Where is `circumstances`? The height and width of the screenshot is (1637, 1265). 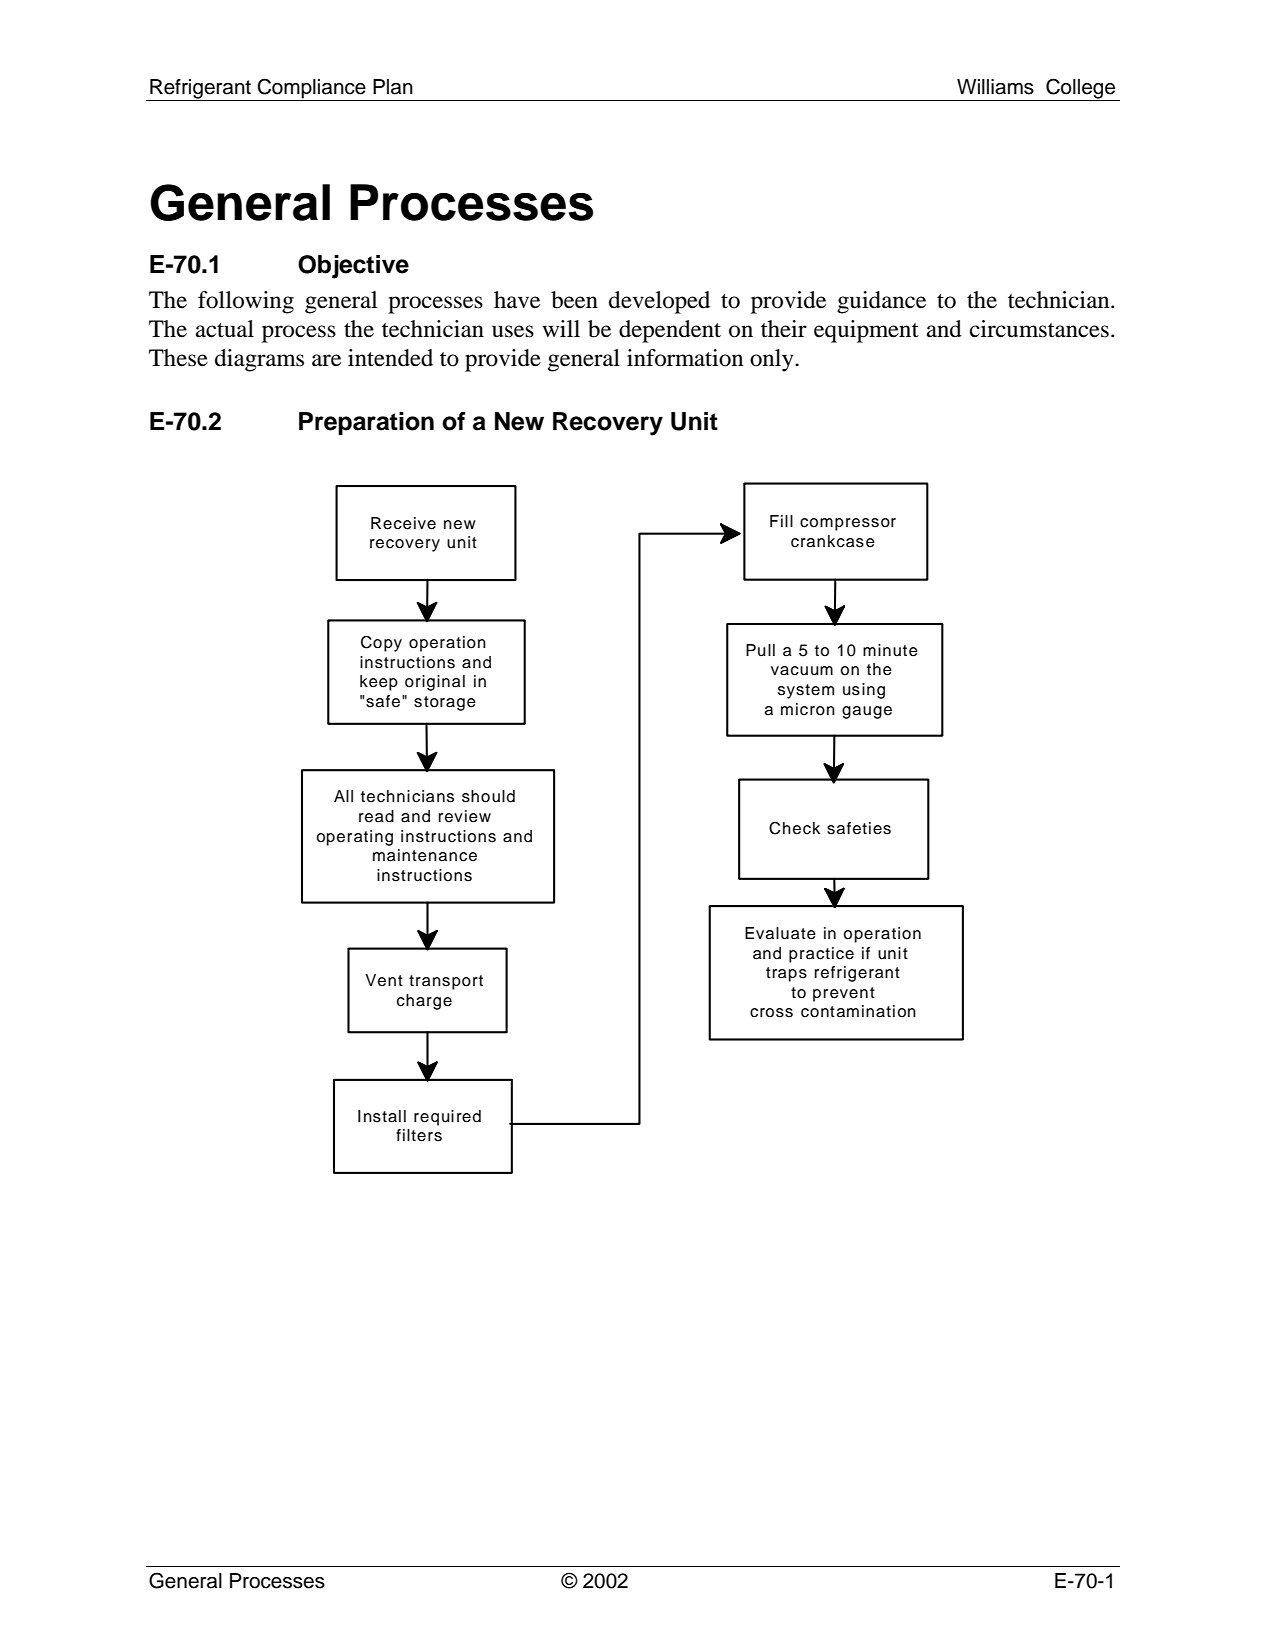 circumstances is located at coordinates (1039, 329).
